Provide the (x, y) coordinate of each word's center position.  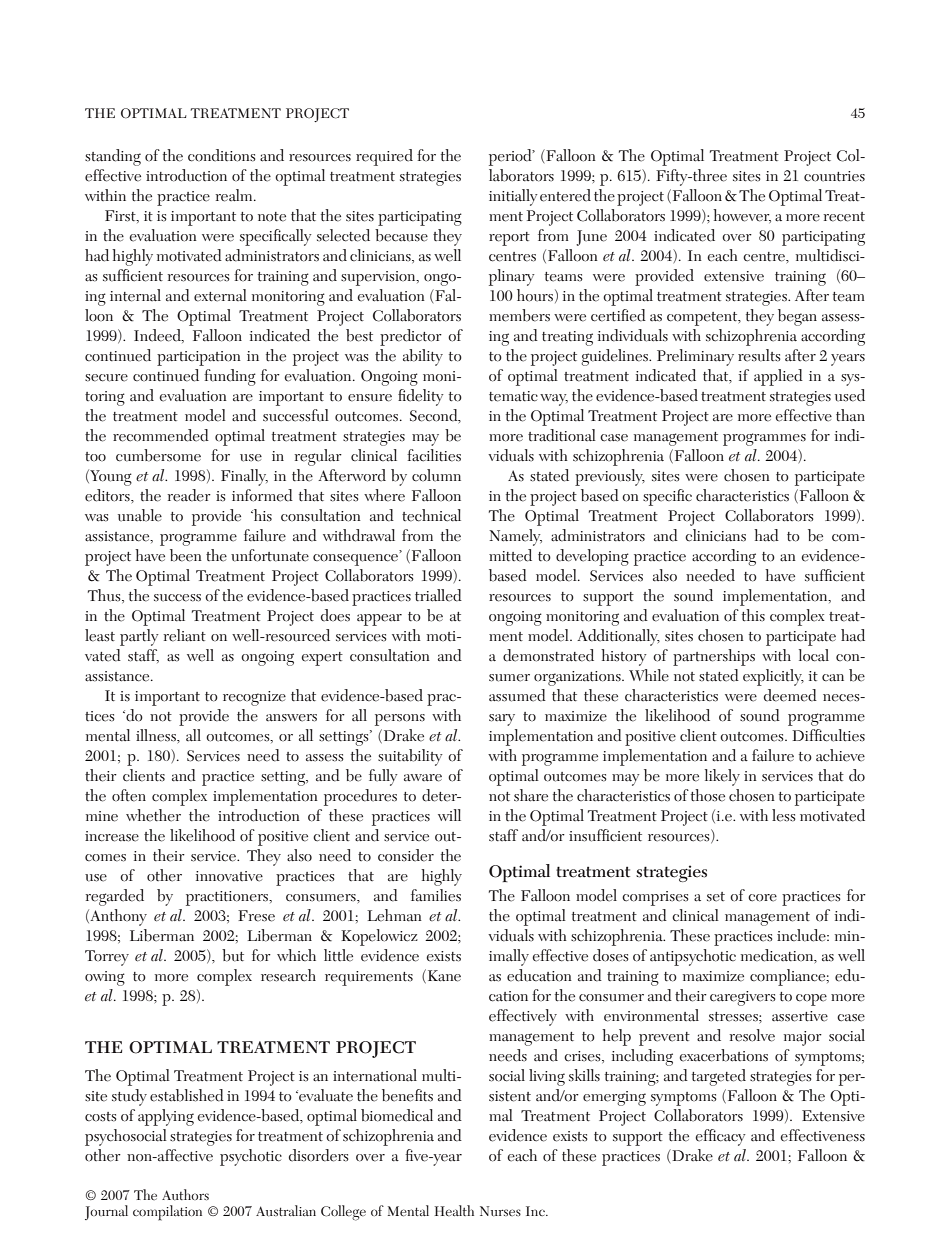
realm (235, 195)
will (449, 815)
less (784, 815)
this (753, 615)
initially (513, 197)
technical (431, 515)
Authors (185, 1194)
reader (189, 495)
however (742, 216)
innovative (229, 876)
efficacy (720, 1137)
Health (454, 1211)
